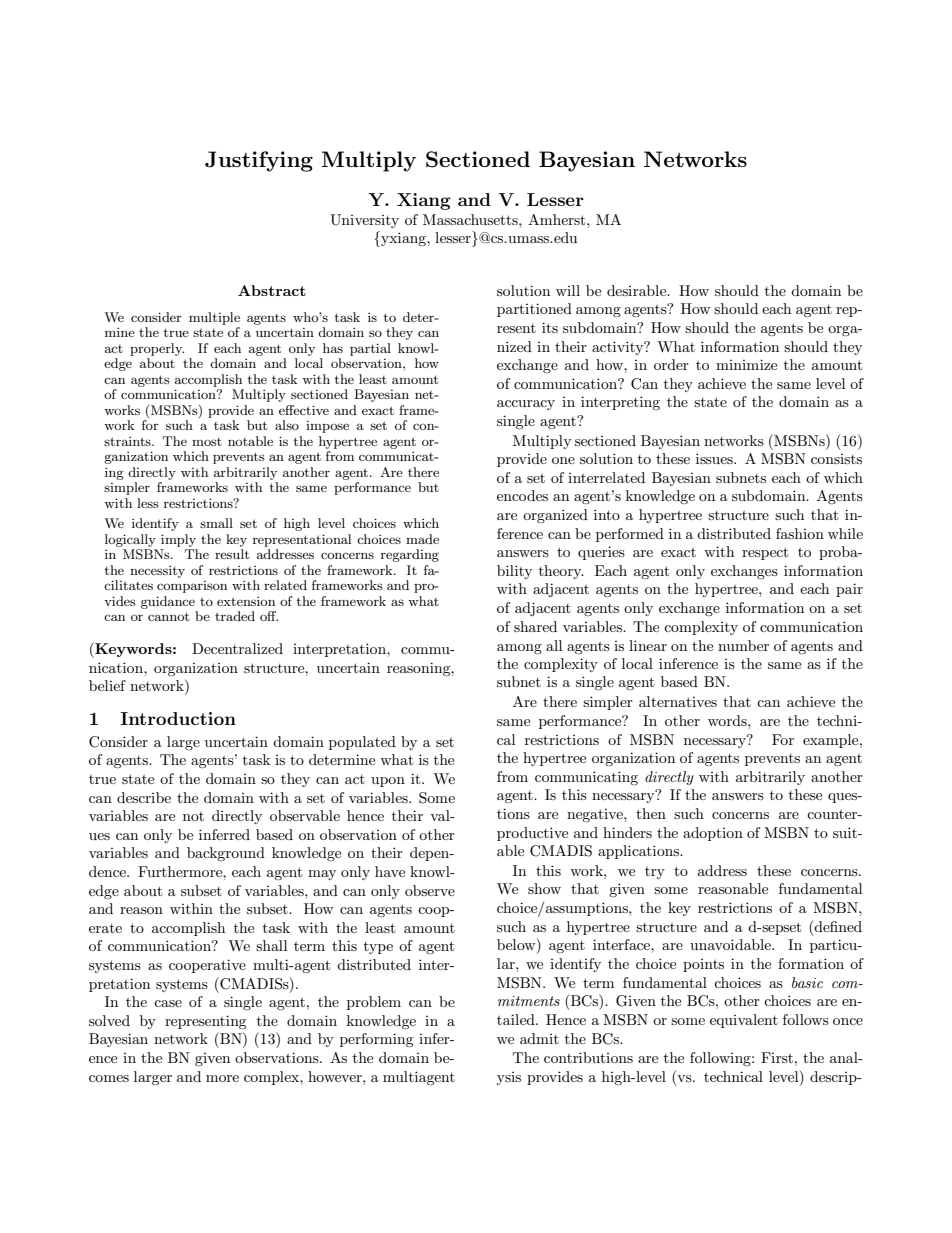 This screenshot has width=952, height=1233. Describe the element at coordinates (713, 834) in the screenshot. I see `adoption` at that location.
